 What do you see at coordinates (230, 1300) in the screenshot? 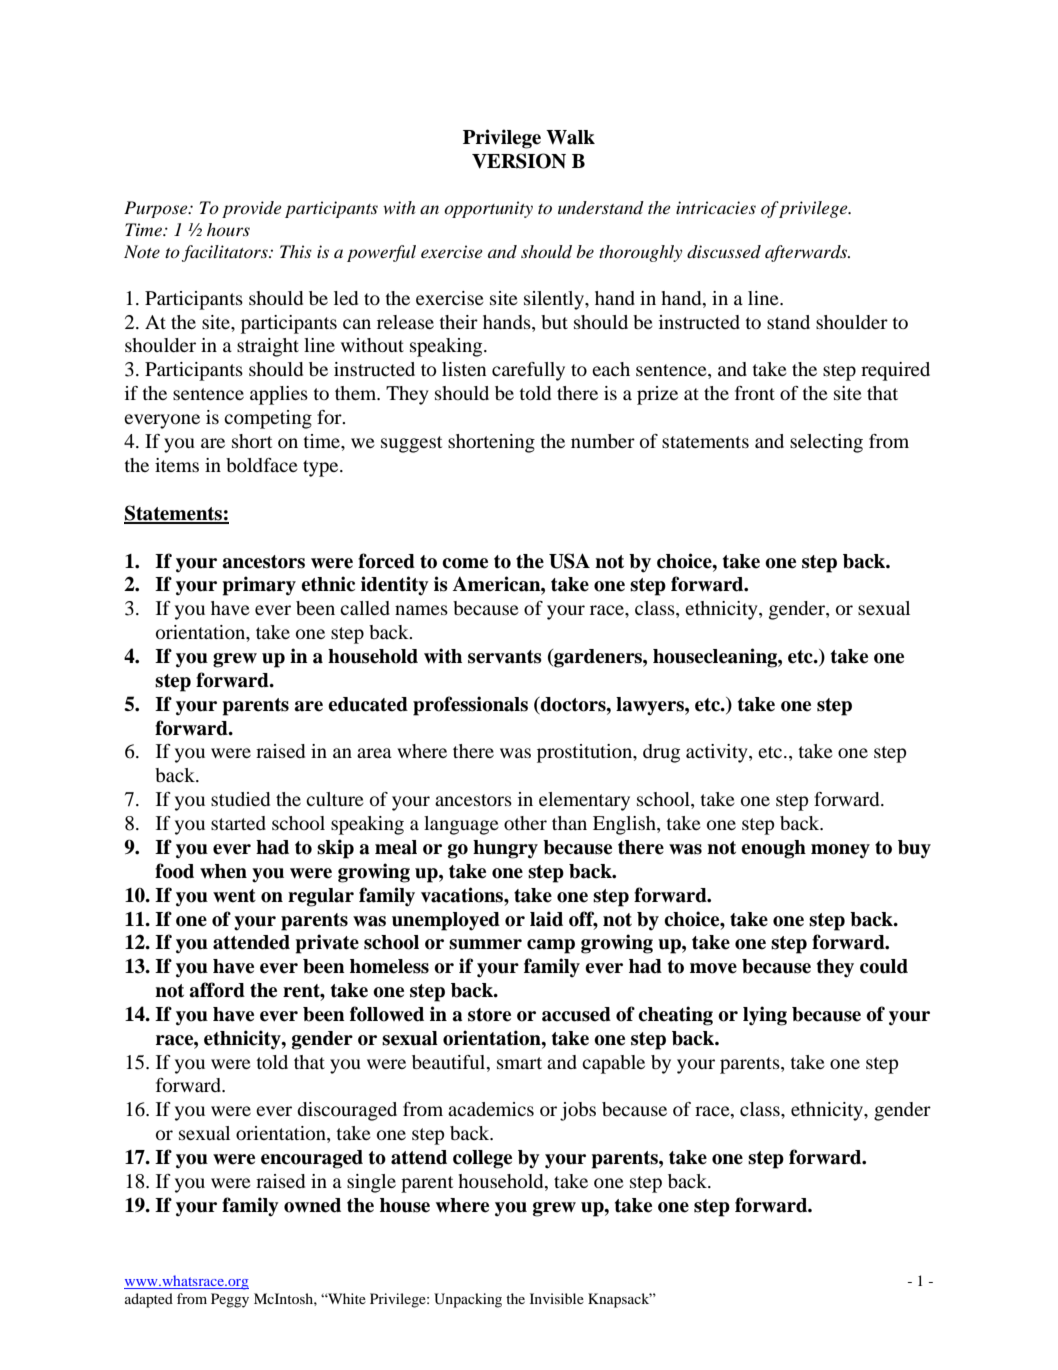
I see `Peggy` at bounding box center [230, 1300].
